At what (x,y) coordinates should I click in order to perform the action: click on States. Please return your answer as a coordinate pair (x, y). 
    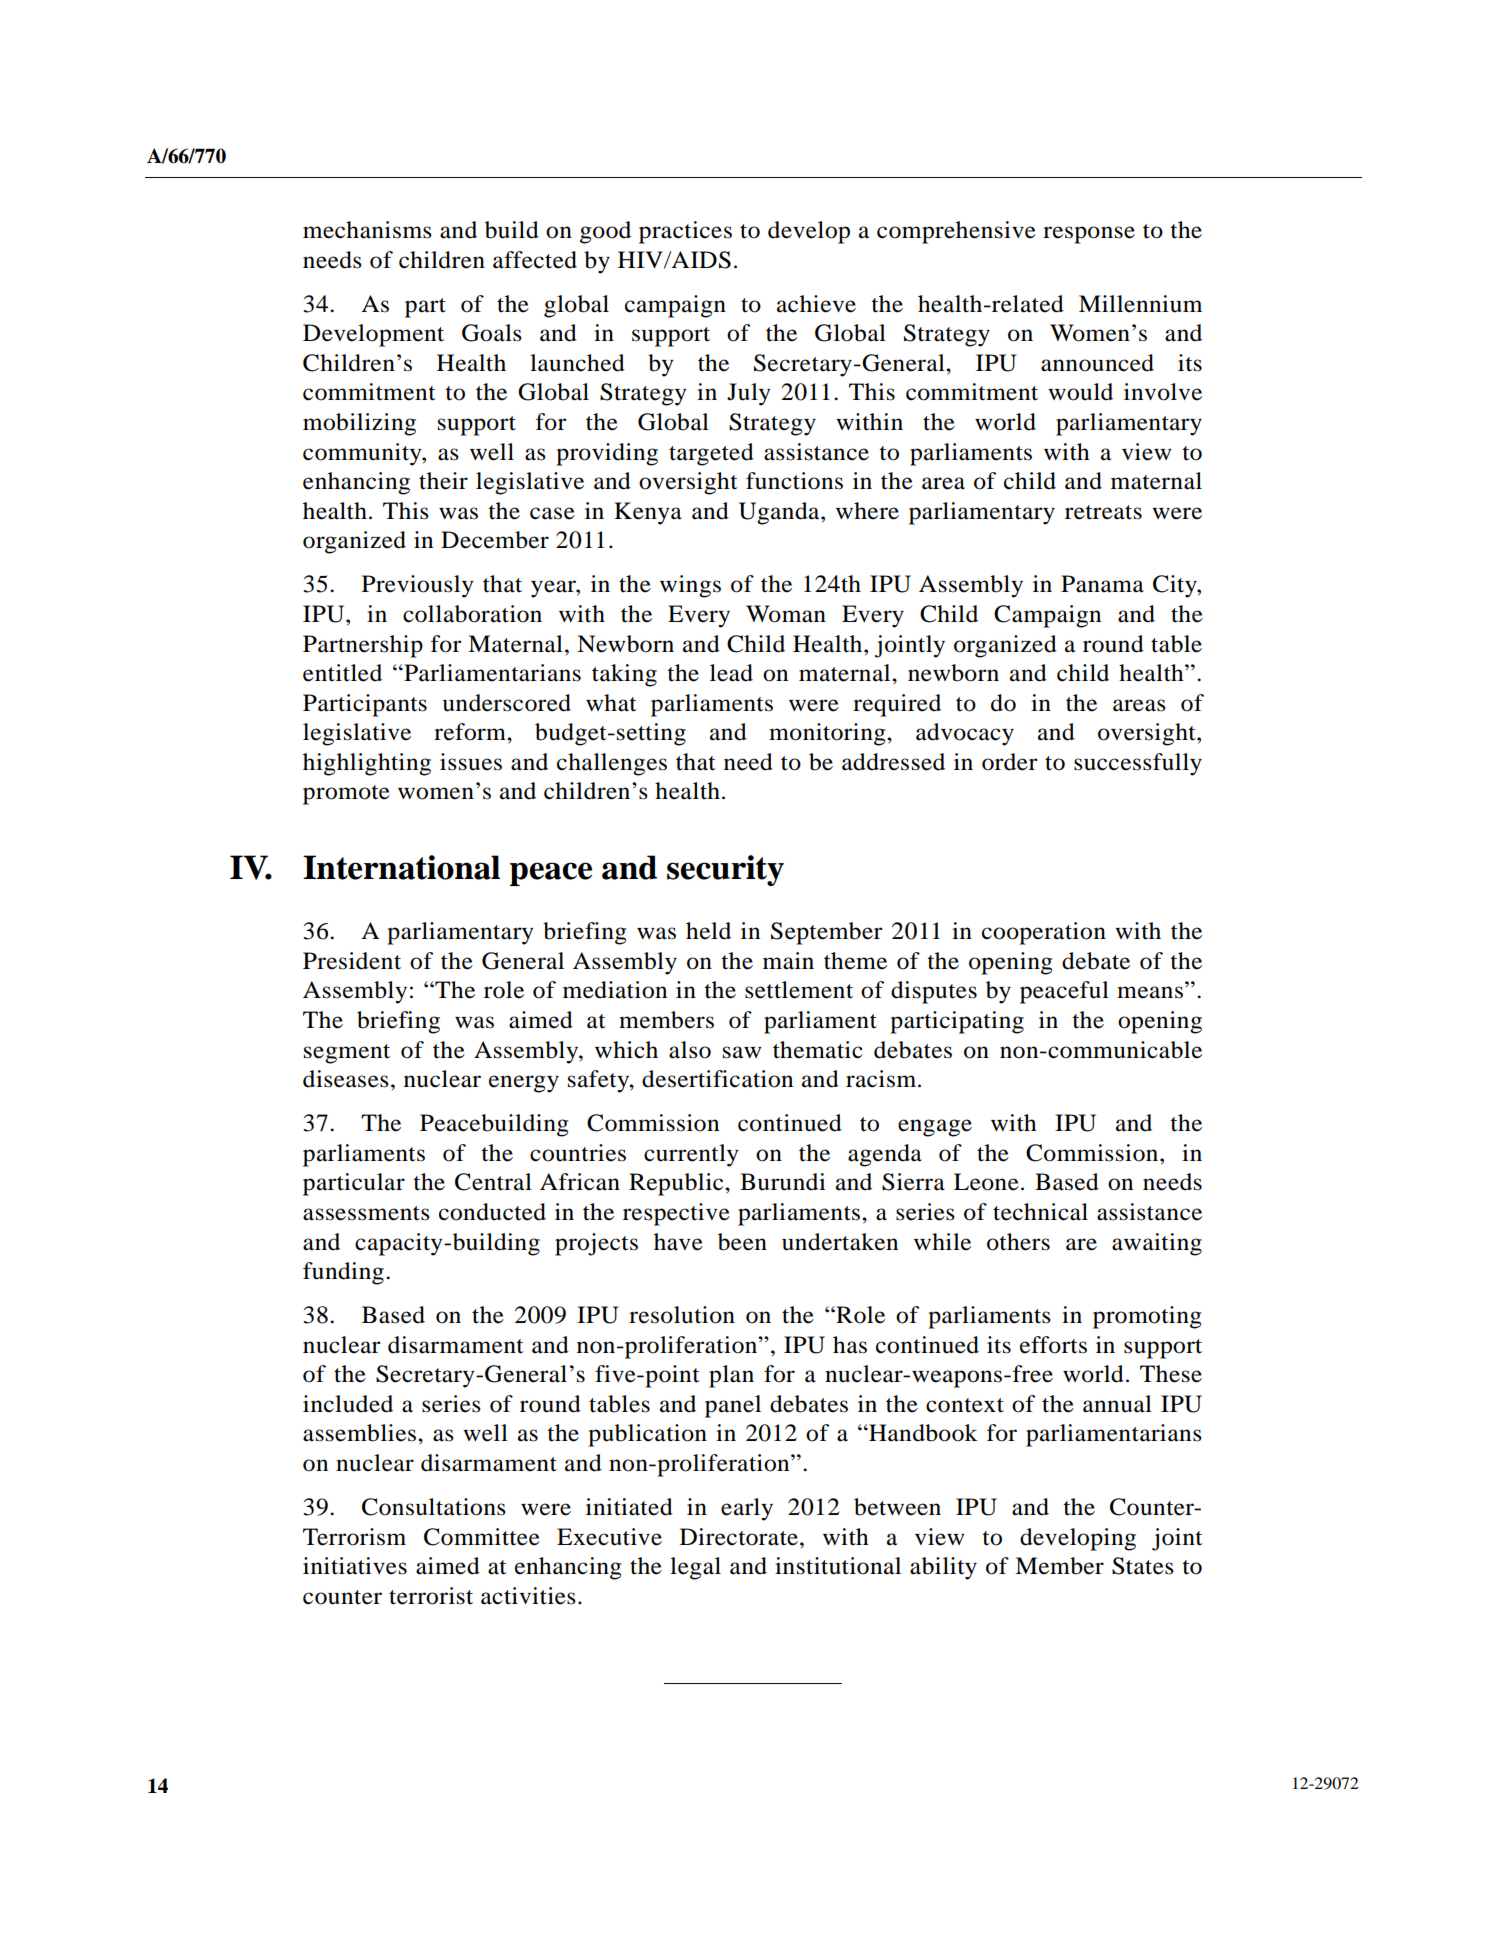
    Looking at the image, I should click on (1143, 1566).
